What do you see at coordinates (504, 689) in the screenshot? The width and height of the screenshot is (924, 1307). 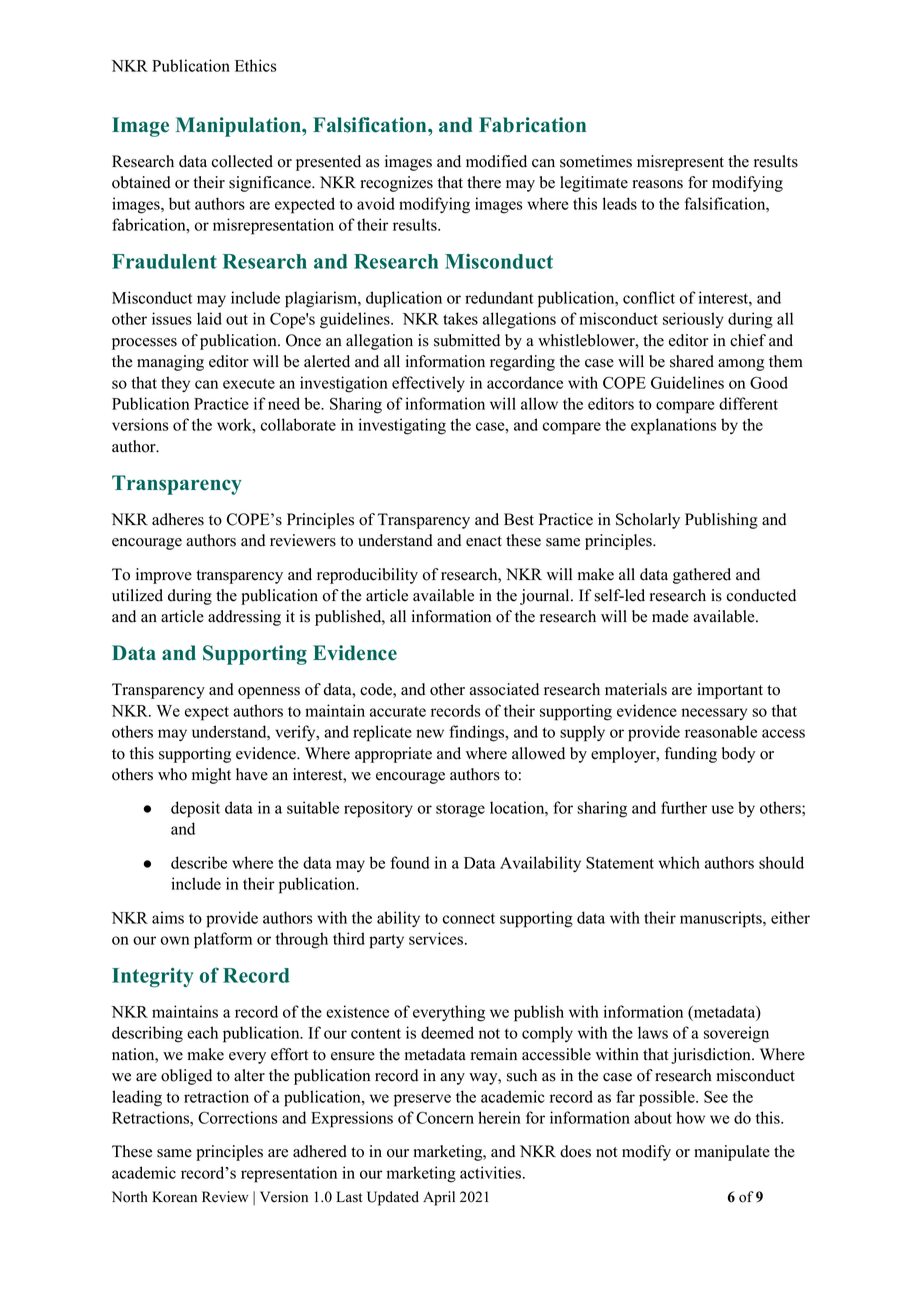 I see `associated` at bounding box center [504, 689].
